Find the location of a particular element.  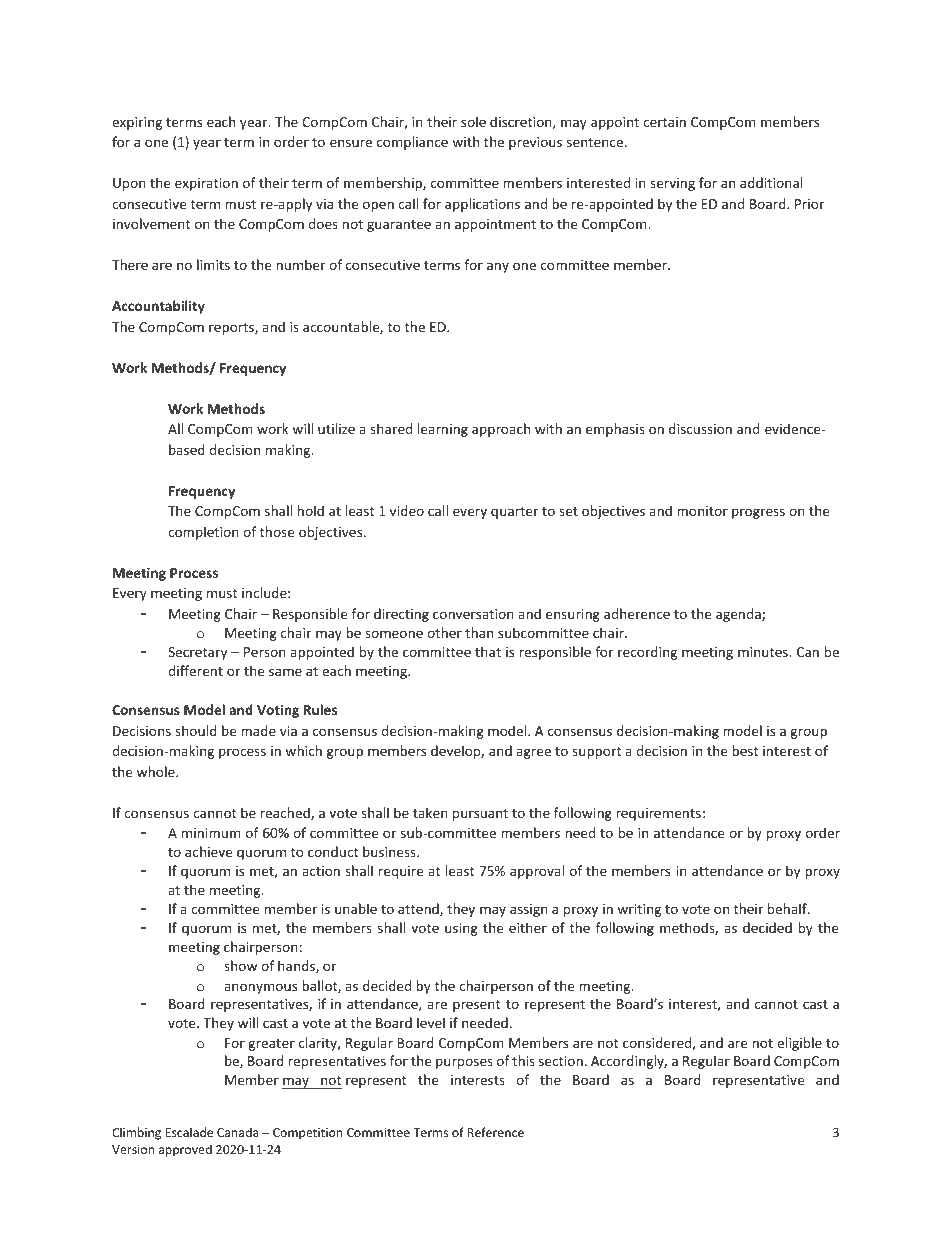

Escalade is located at coordinates (189, 1132).
